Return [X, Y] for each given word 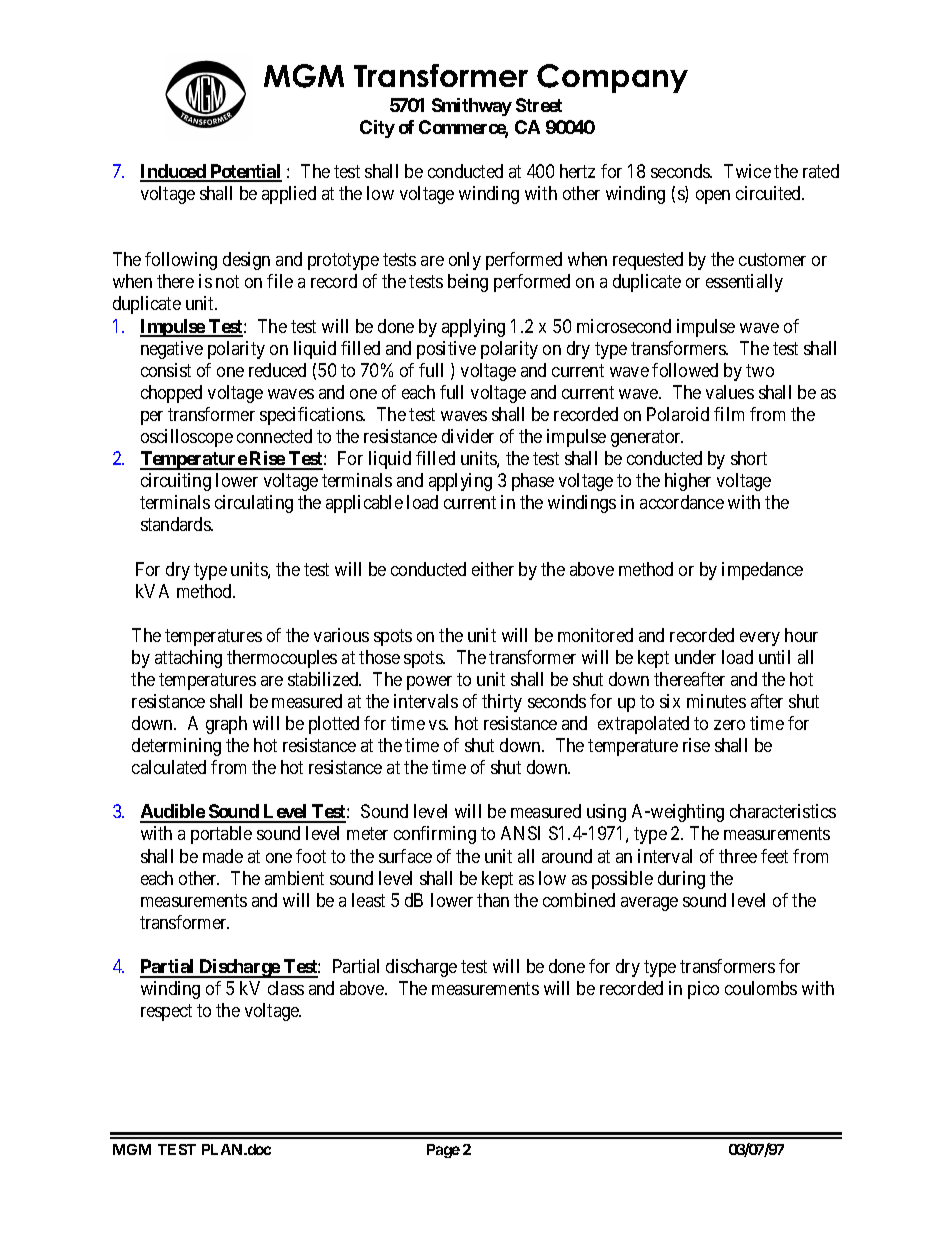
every [760, 639]
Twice [747, 171]
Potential [245, 172]
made [223, 856]
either [493, 569]
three [738, 856]
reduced [277, 370]
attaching [188, 659]
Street [539, 105]
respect [166, 1012]
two [760, 370]
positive [446, 350]
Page [443, 1151]
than [493, 900]
